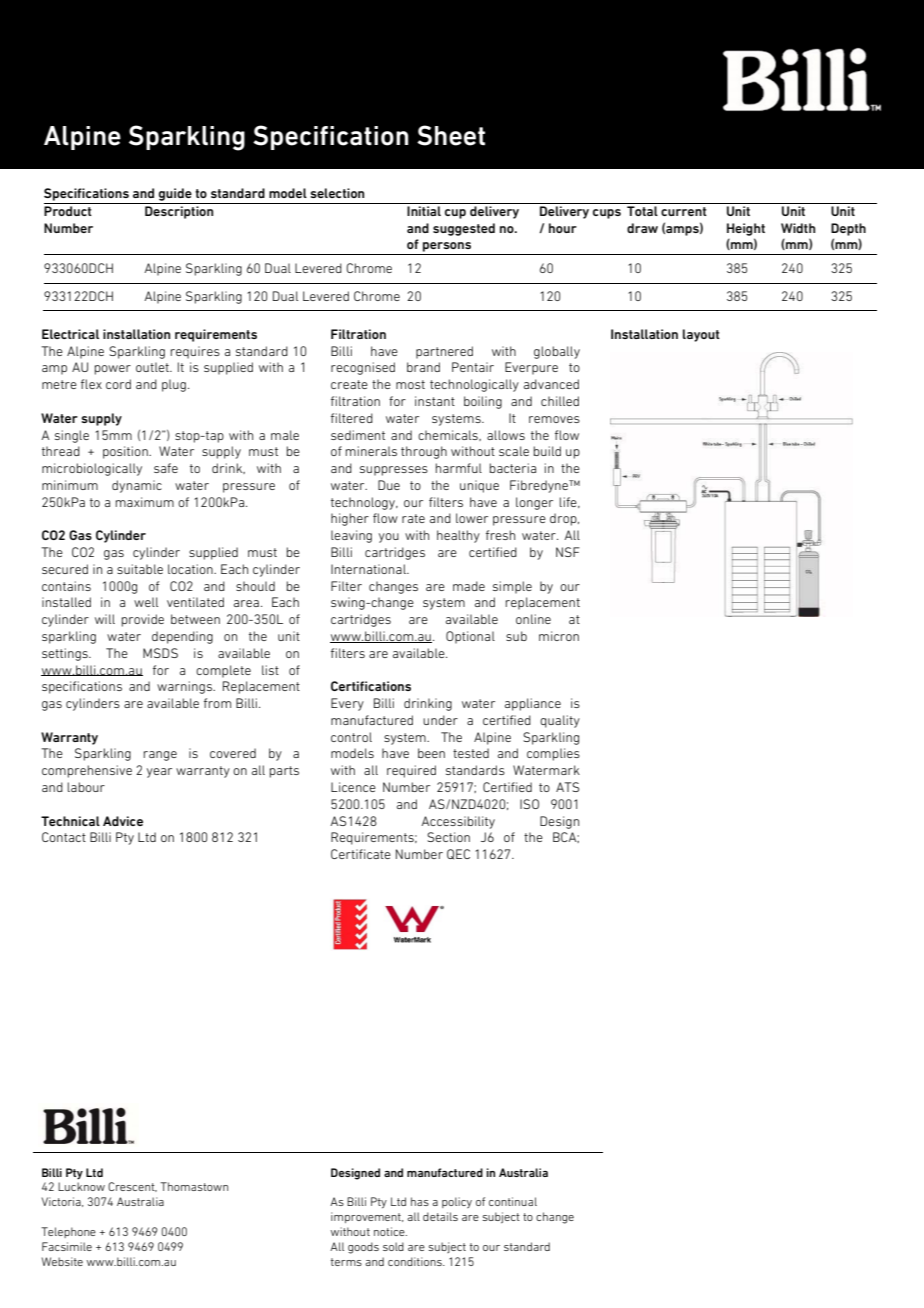 The height and width of the screenshot is (1308, 924). What do you see at coordinates (64, 837) in the screenshot?
I see `Contact` at bounding box center [64, 837].
